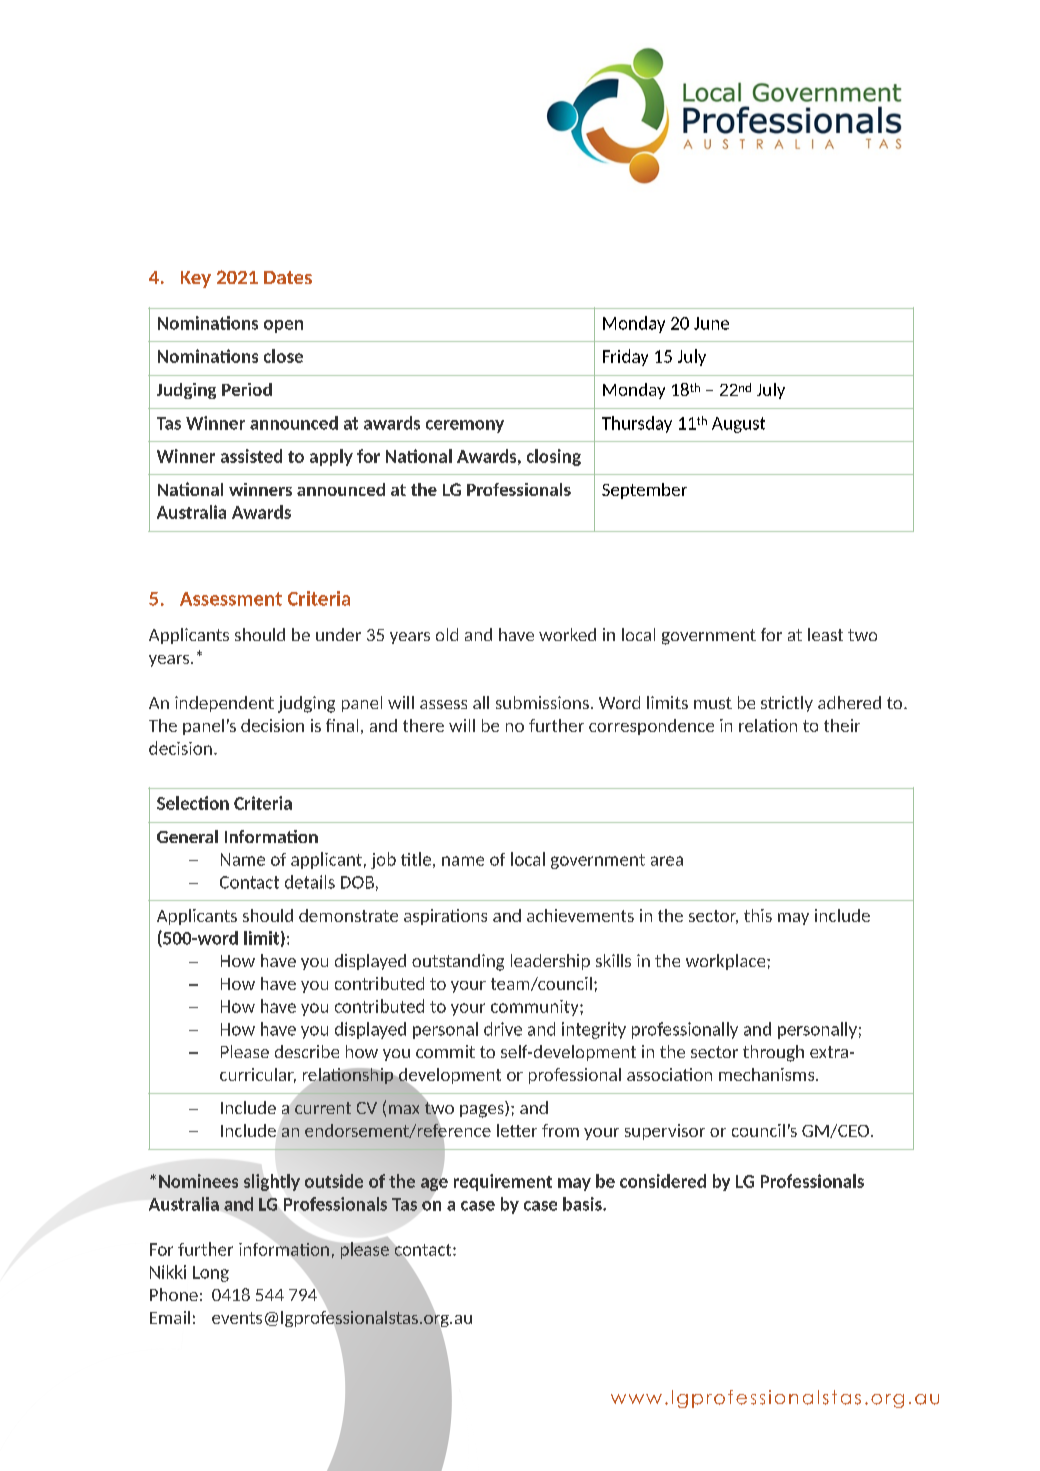  Describe the element at coordinates (211, 1274) in the image. I see `Long` at that location.
